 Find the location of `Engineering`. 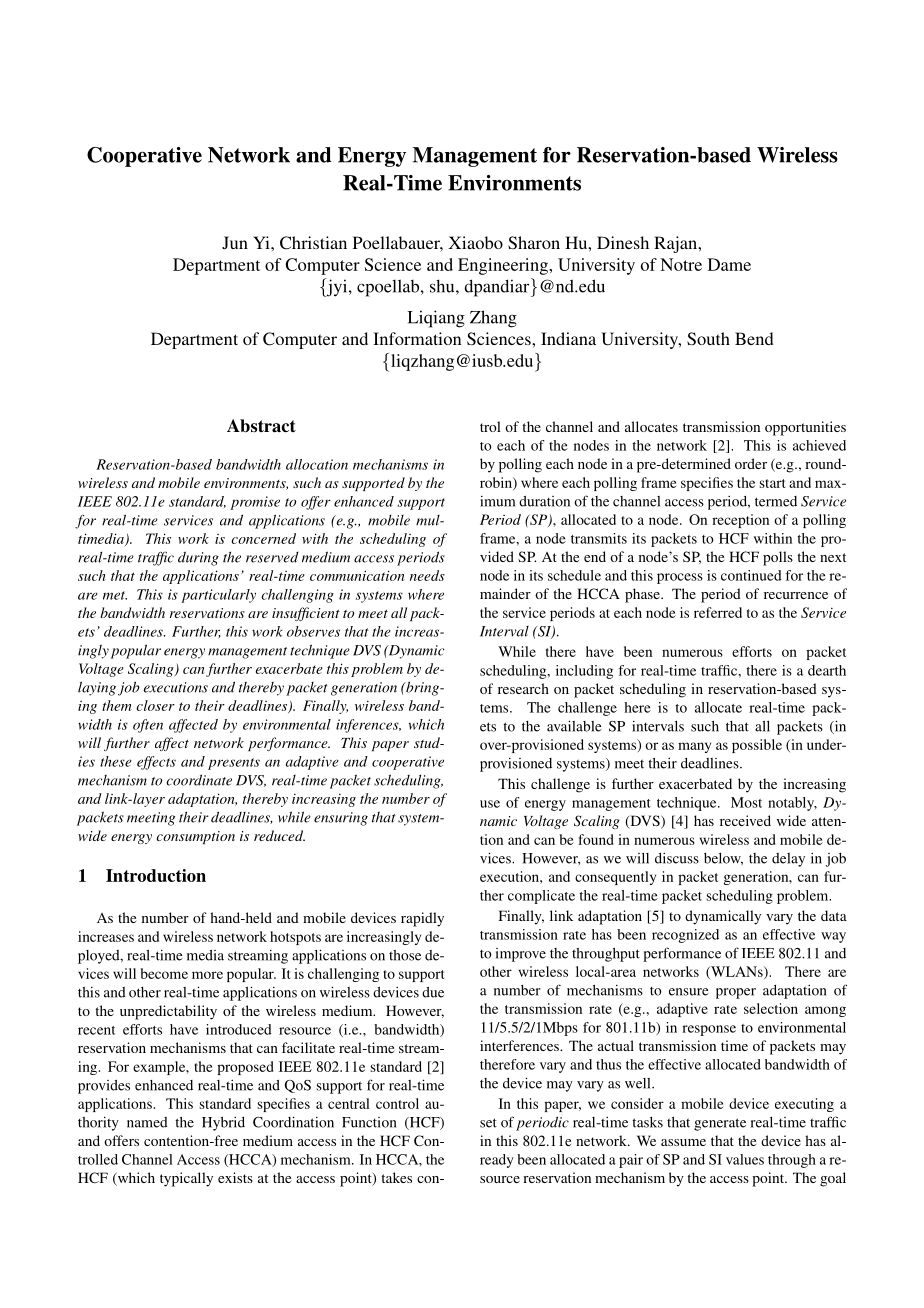

Engineering is located at coordinates (504, 266).
